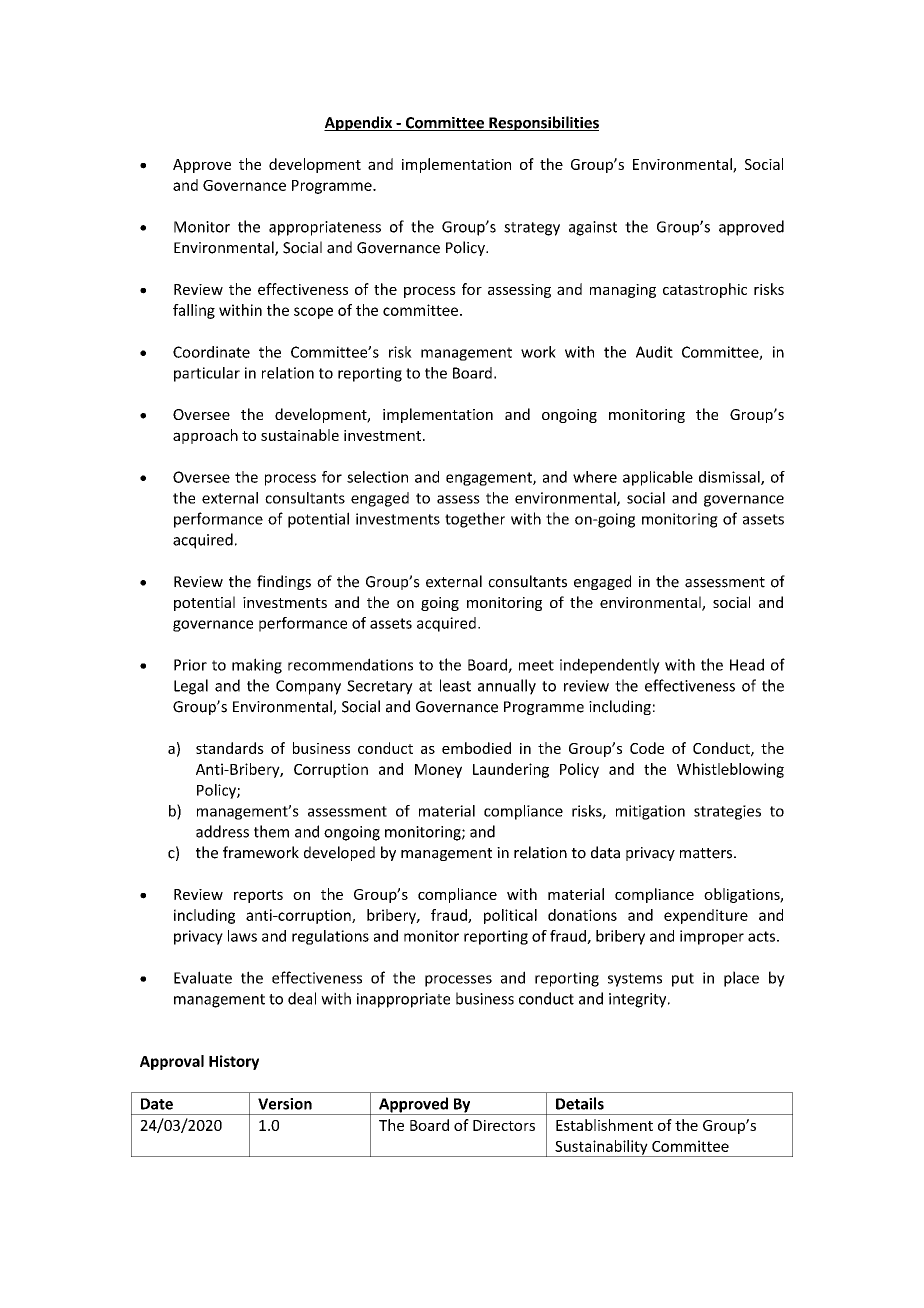  I want to click on matters, so click(707, 853).
